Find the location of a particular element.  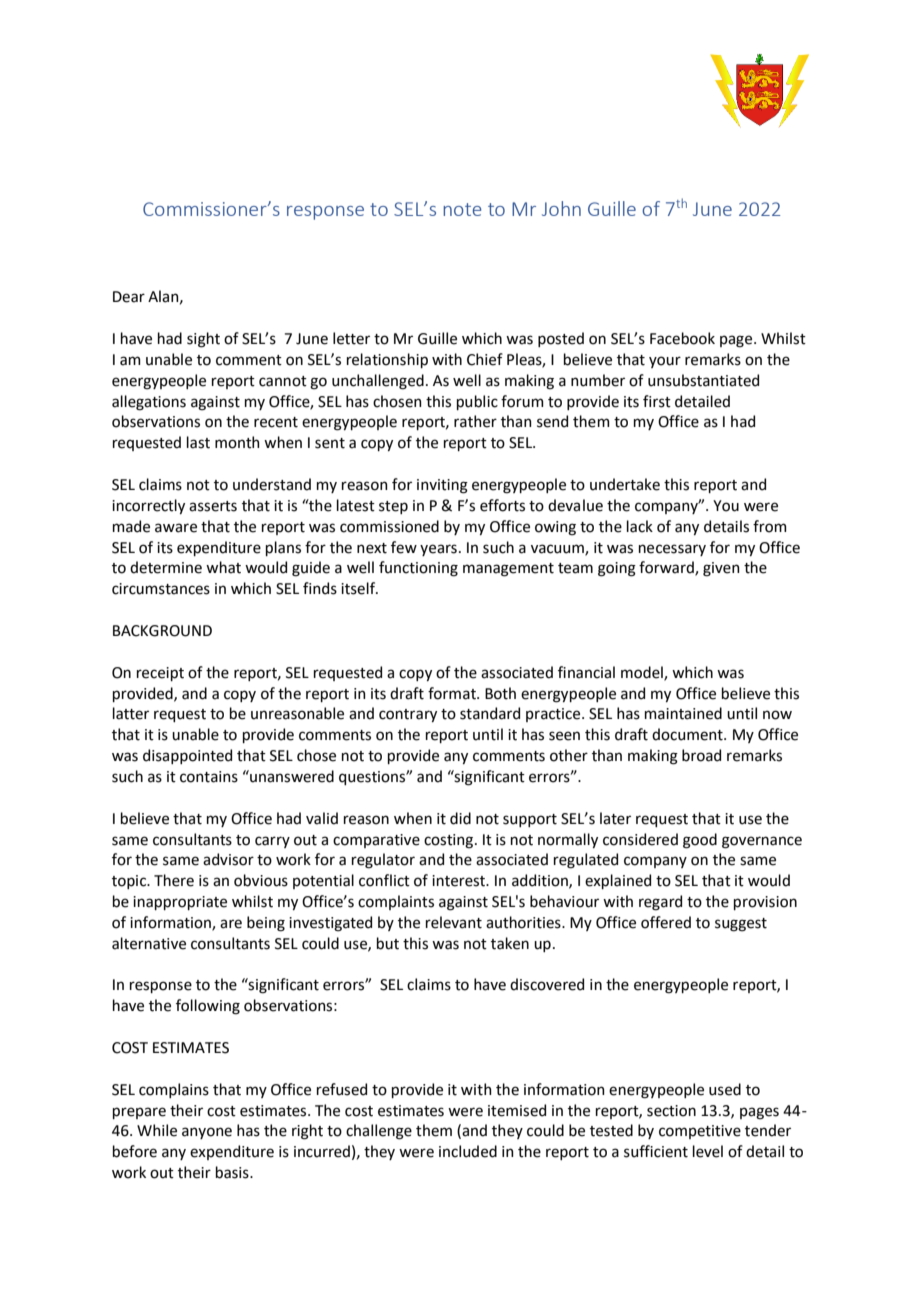

inappropriate is located at coordinates (180, 903).
